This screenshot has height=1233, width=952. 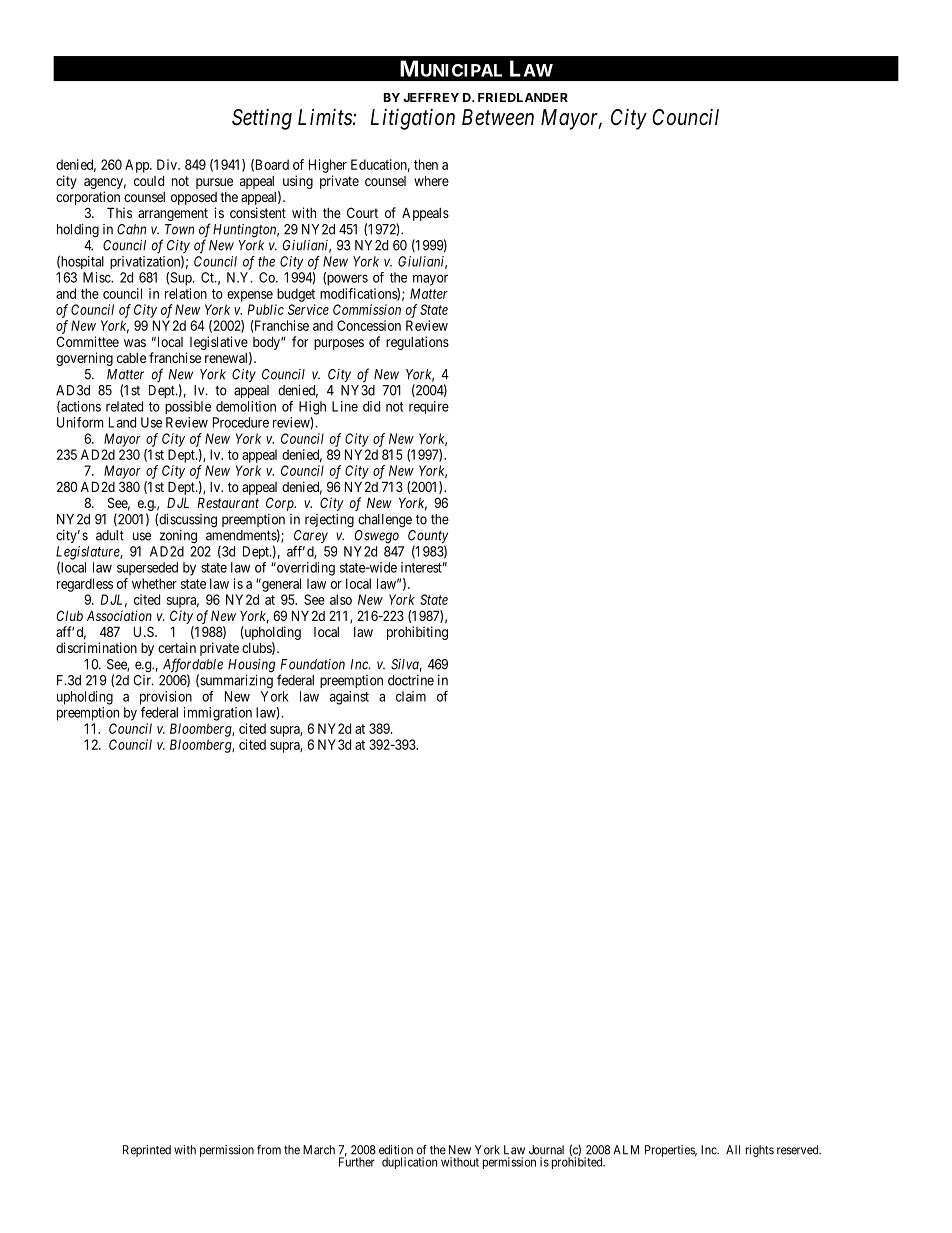 What do you see at coordinates (428, 538) in the screenshot?
I see `County` at bounding box center [428, 538].
